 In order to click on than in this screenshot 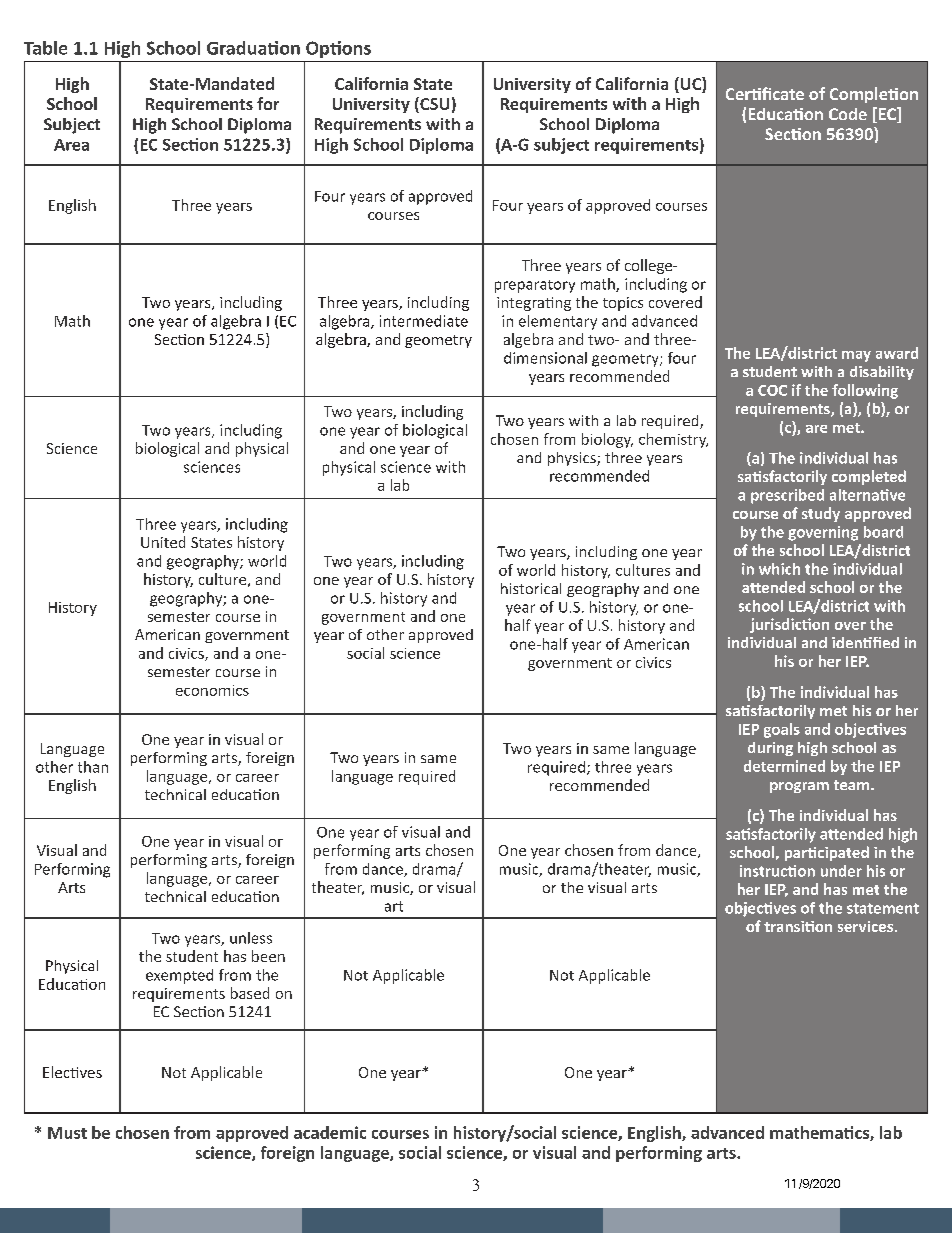, I will do `click(93, 767)`.
